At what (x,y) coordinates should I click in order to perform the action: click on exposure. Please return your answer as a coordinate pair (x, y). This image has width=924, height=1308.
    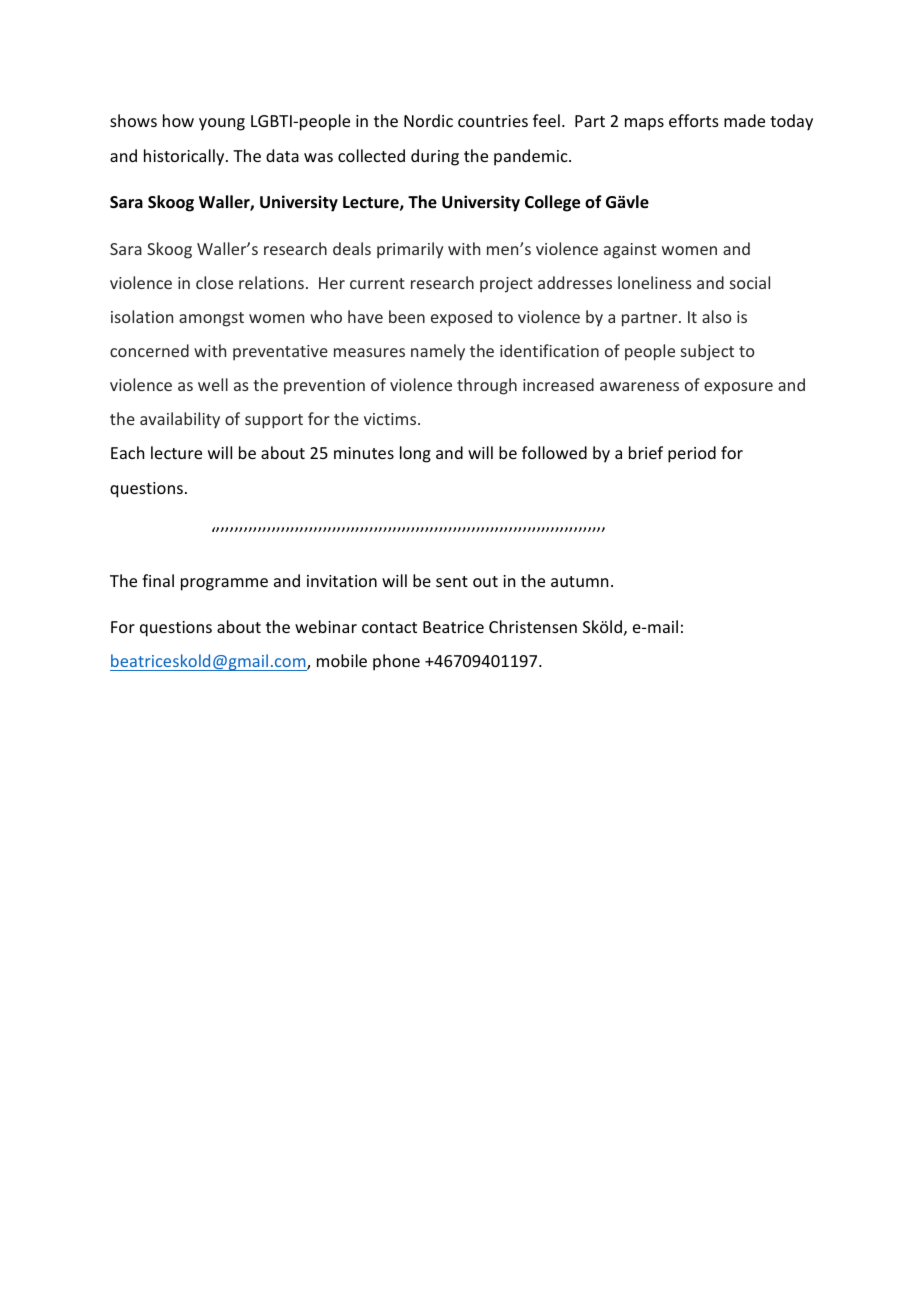
    Looking at the image, I should click on (738, 388).
